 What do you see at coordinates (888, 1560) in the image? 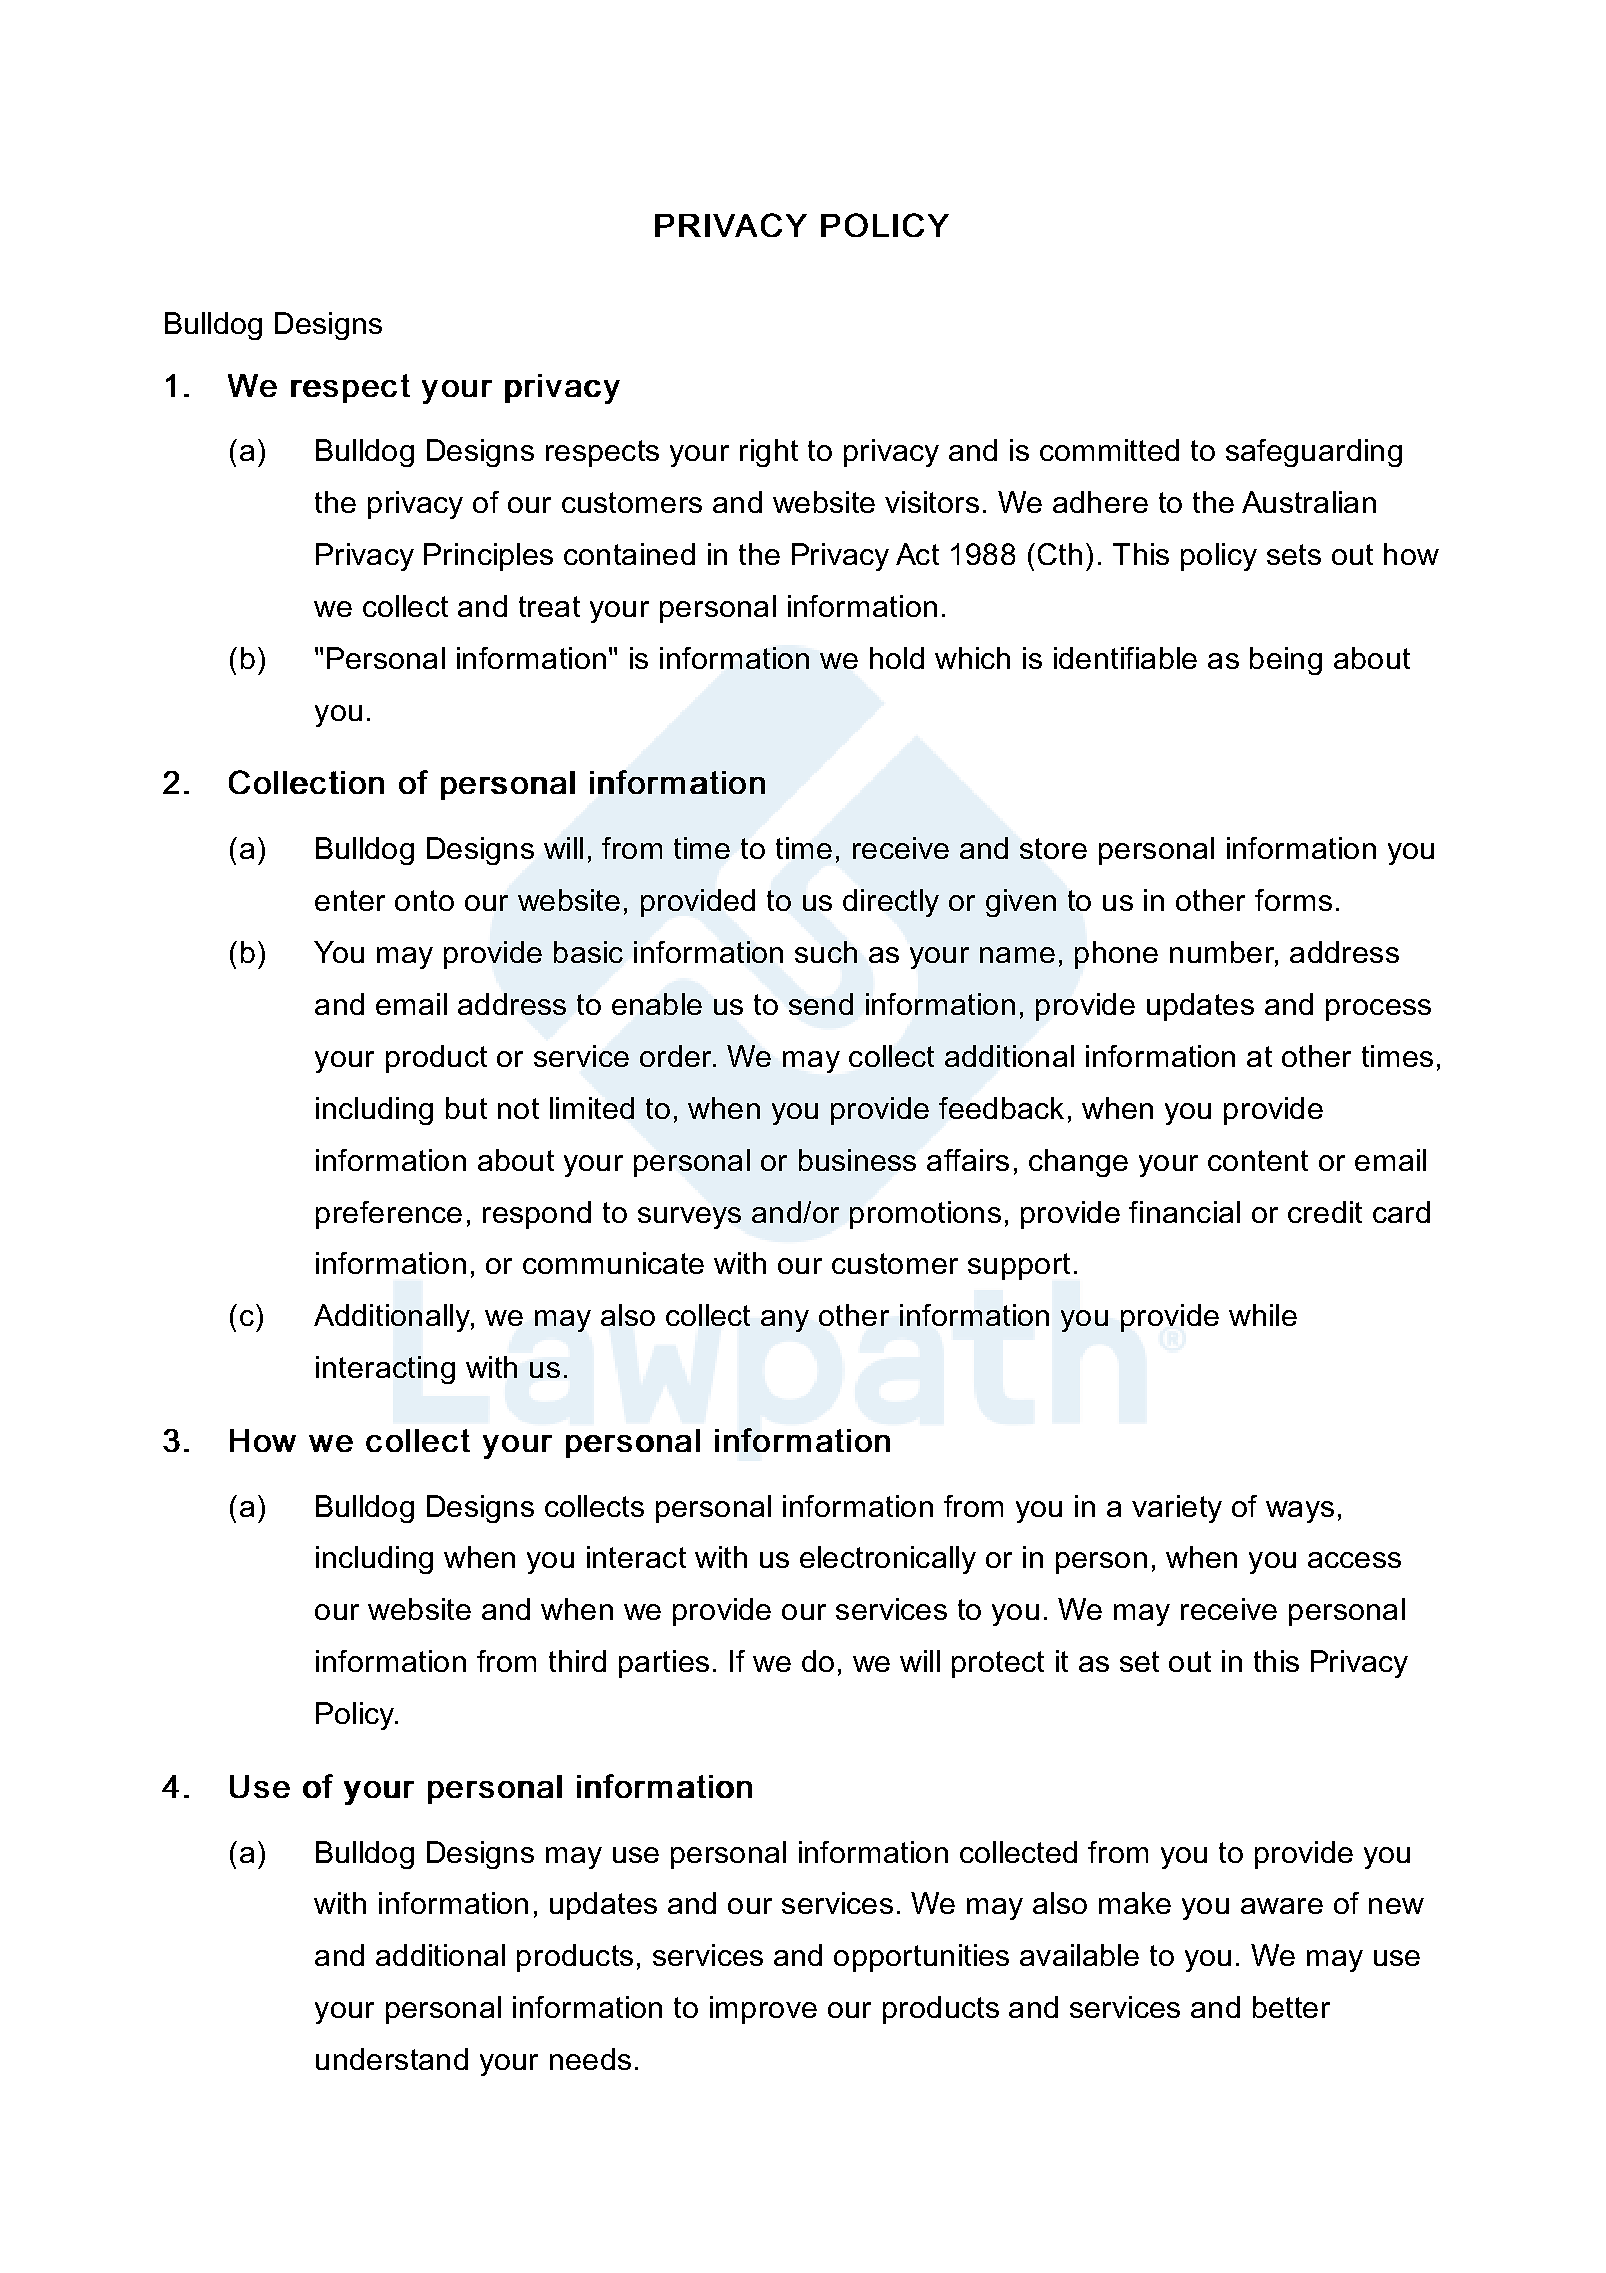
I see `electronically` at bounding box center [888, 1560].
